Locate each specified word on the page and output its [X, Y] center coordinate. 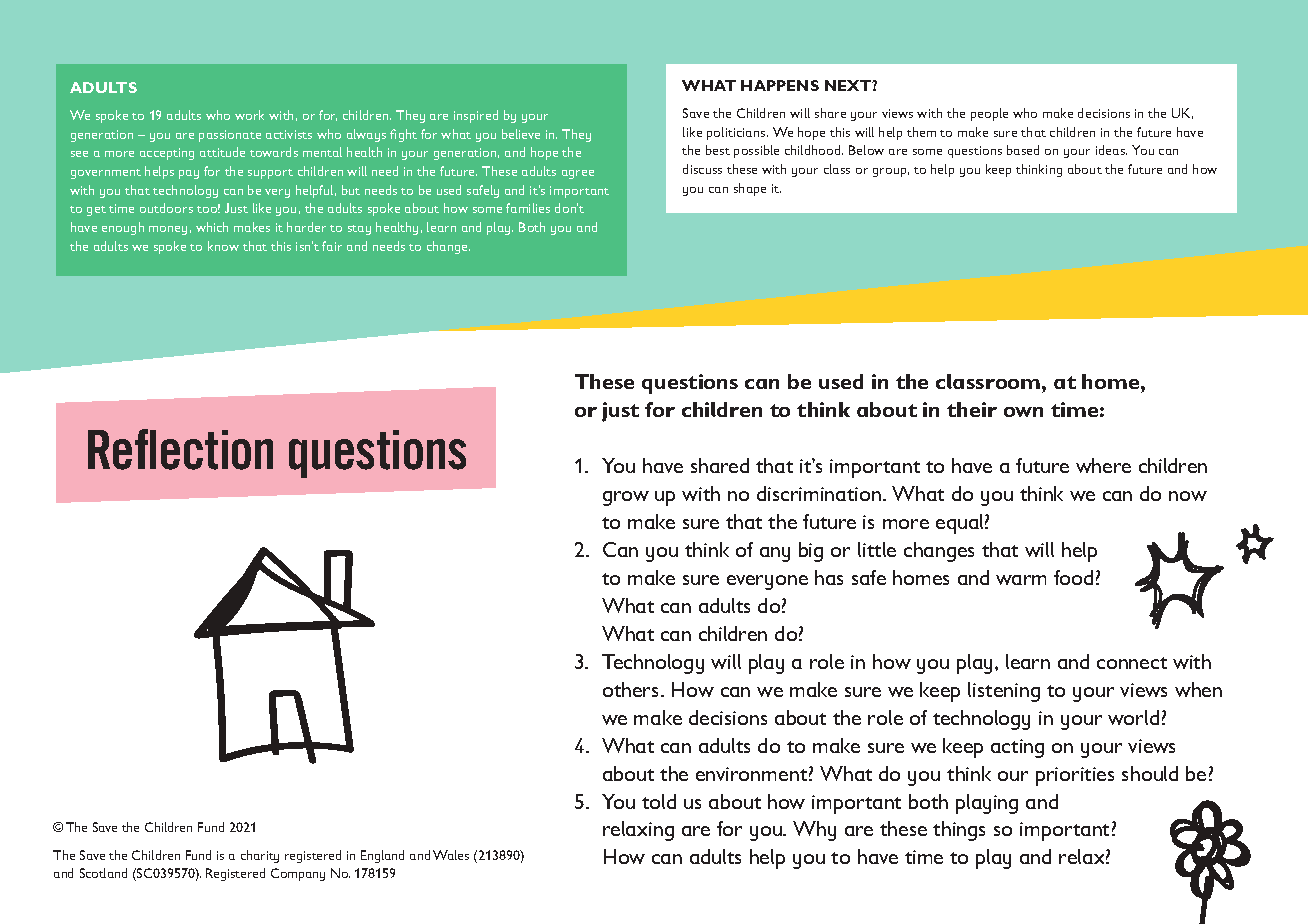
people [989, 114]
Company [298, 874]
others [632, 689]
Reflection [180, 449]
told [659, 801]
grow [626, 498]
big [811, 552]
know [223, 246]
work [249, 115]
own [1023, 412]
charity [260, 856]
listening [1004, 692]
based [1023, 150]
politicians [737, 133]
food [1073, 577]
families [528, 208]
